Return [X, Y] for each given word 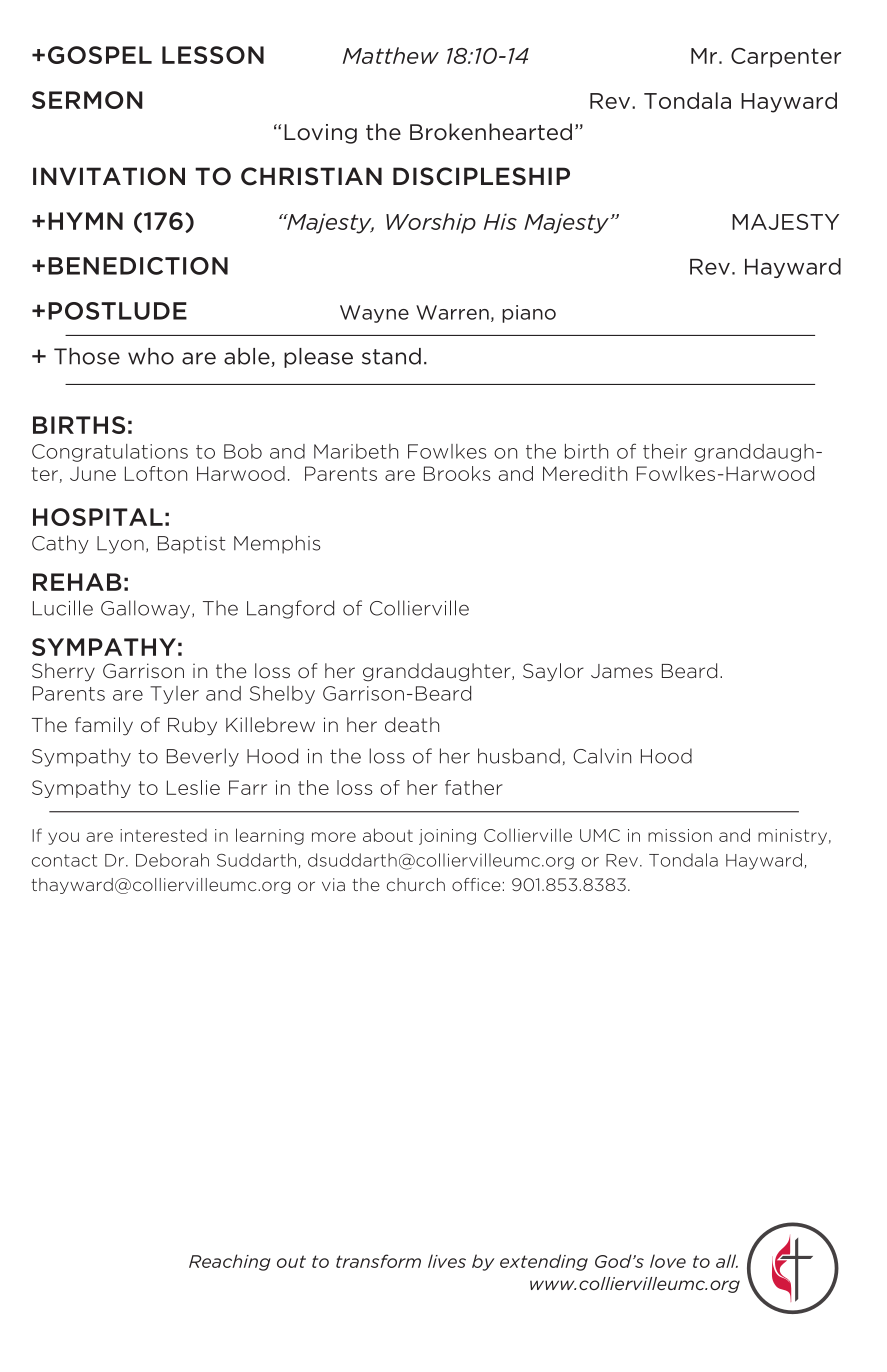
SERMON [87, 100]
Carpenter [786, 58]
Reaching [230, 1262]
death [412, 724]
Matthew [391, 55]
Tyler [174, 695]
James [622, 671]
